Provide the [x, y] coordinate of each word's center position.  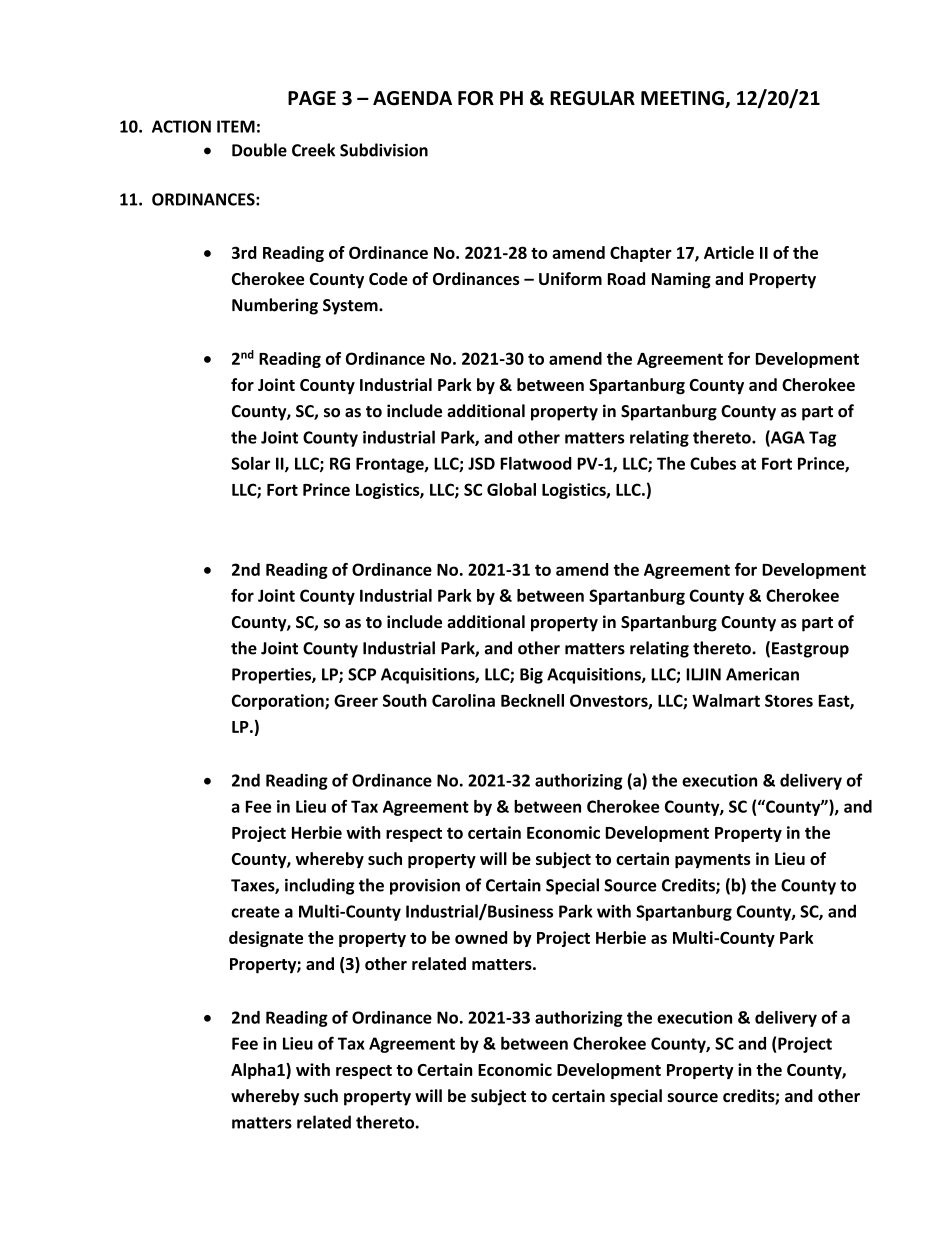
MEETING [683, 99]
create [255, 912]
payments [713, 861]
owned [481, 937]
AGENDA [412, 98]
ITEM [236, 126]
